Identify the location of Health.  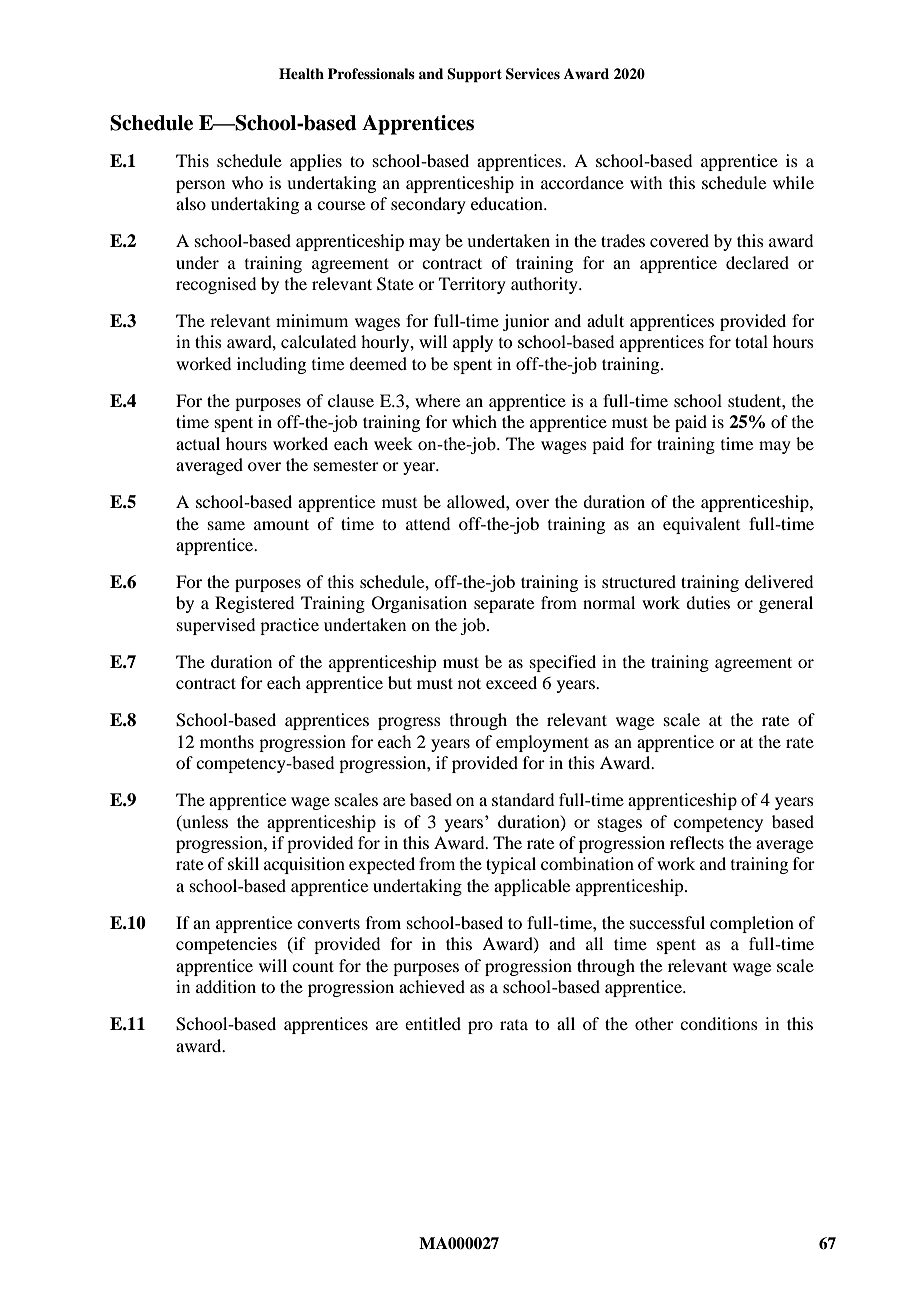
(301, 73).
